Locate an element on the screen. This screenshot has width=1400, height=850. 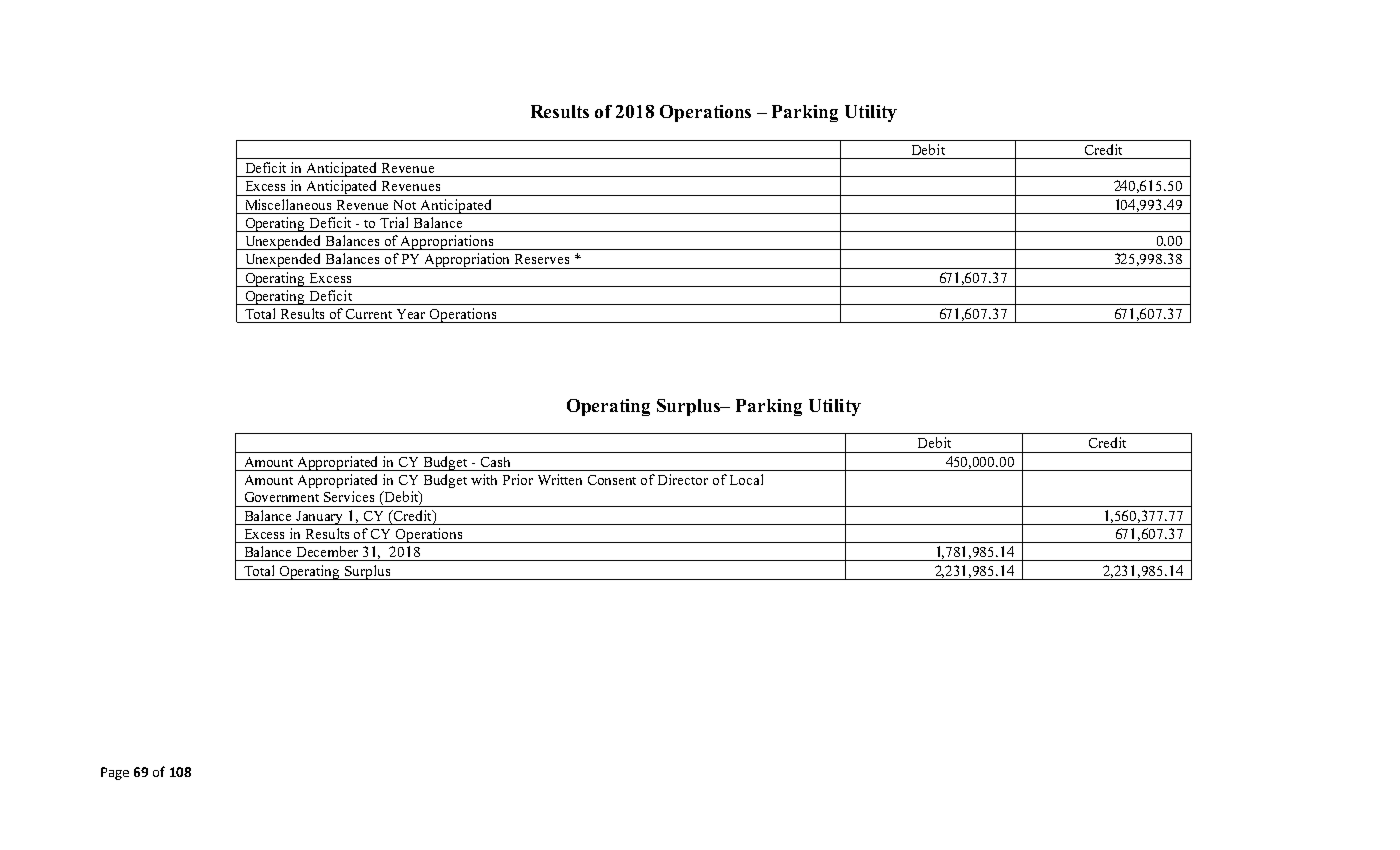
with is located at coordinates (484, 479).
